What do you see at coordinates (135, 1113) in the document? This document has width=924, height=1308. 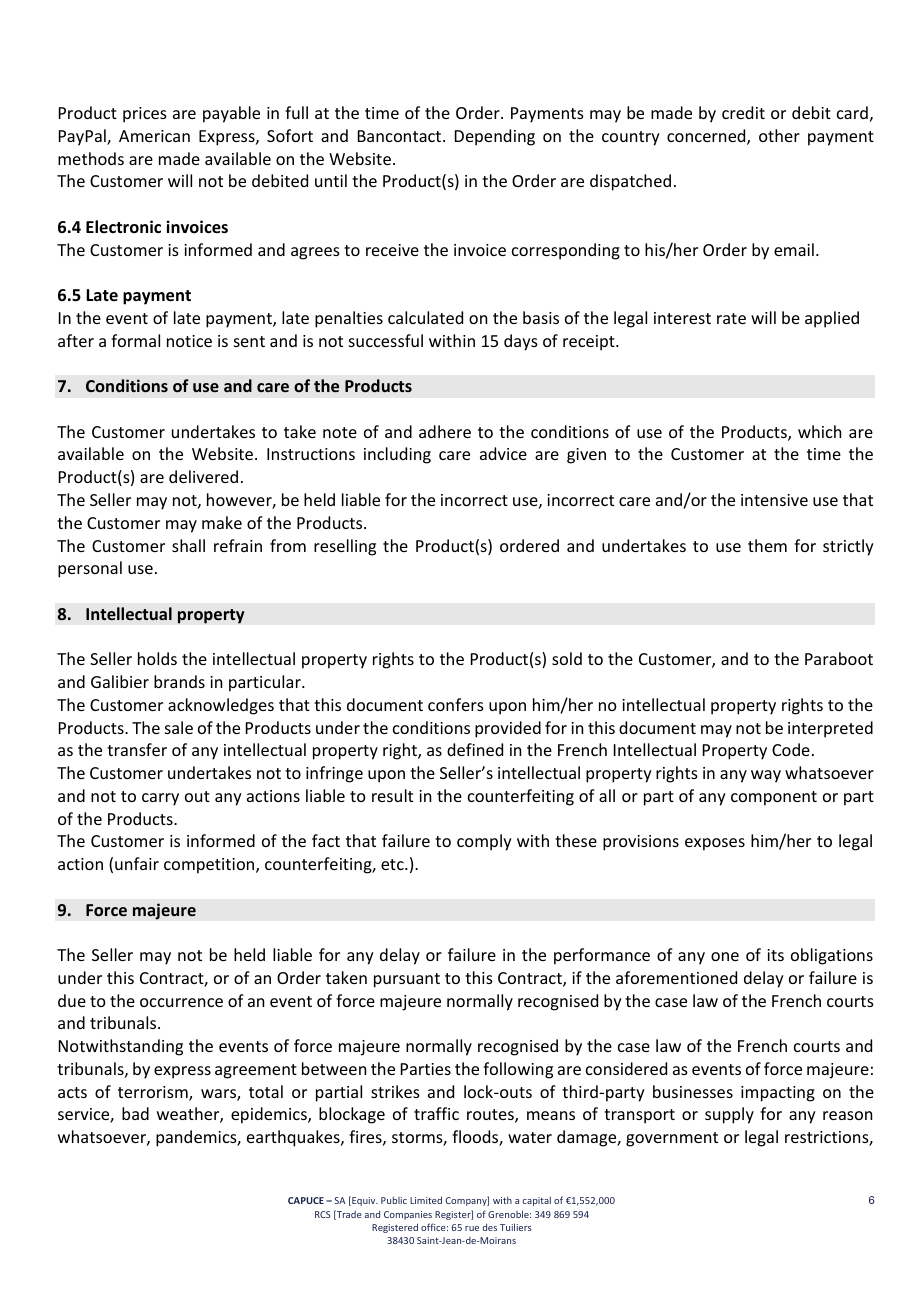 I see `bad` at bounding box center [135, 1113].
